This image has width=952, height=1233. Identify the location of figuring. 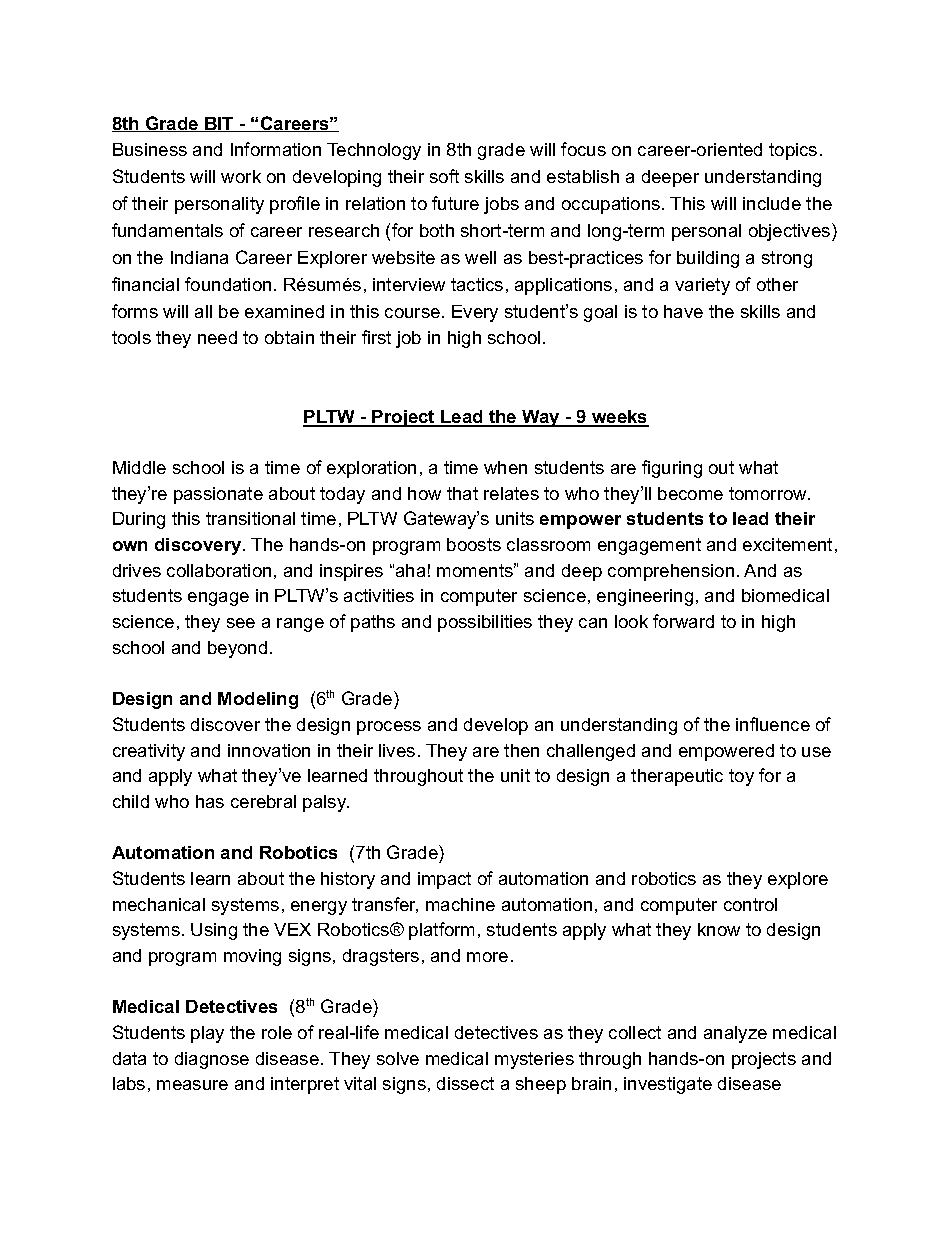
(672, 469).
